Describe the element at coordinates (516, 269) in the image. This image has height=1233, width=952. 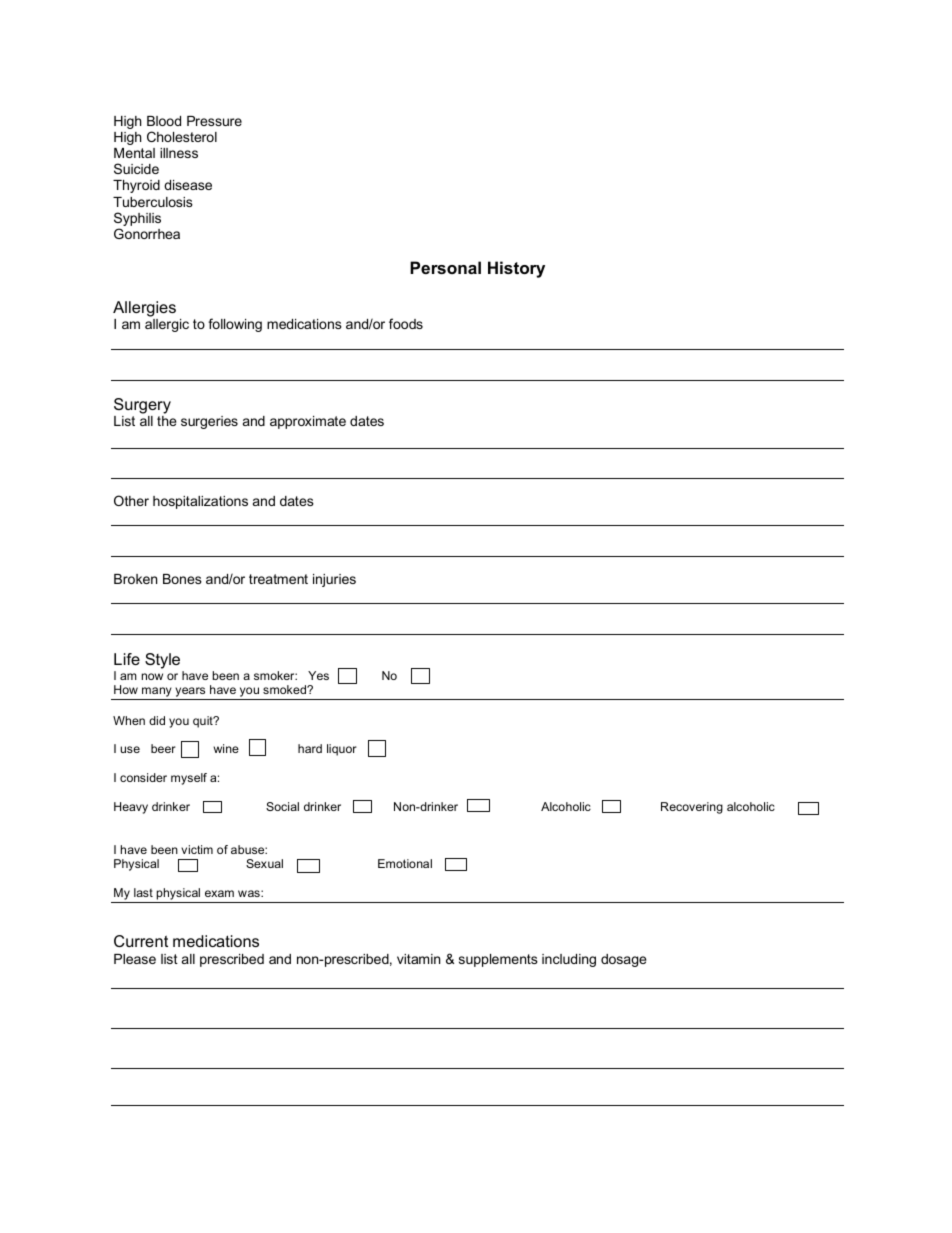
I see `History` at that location.
